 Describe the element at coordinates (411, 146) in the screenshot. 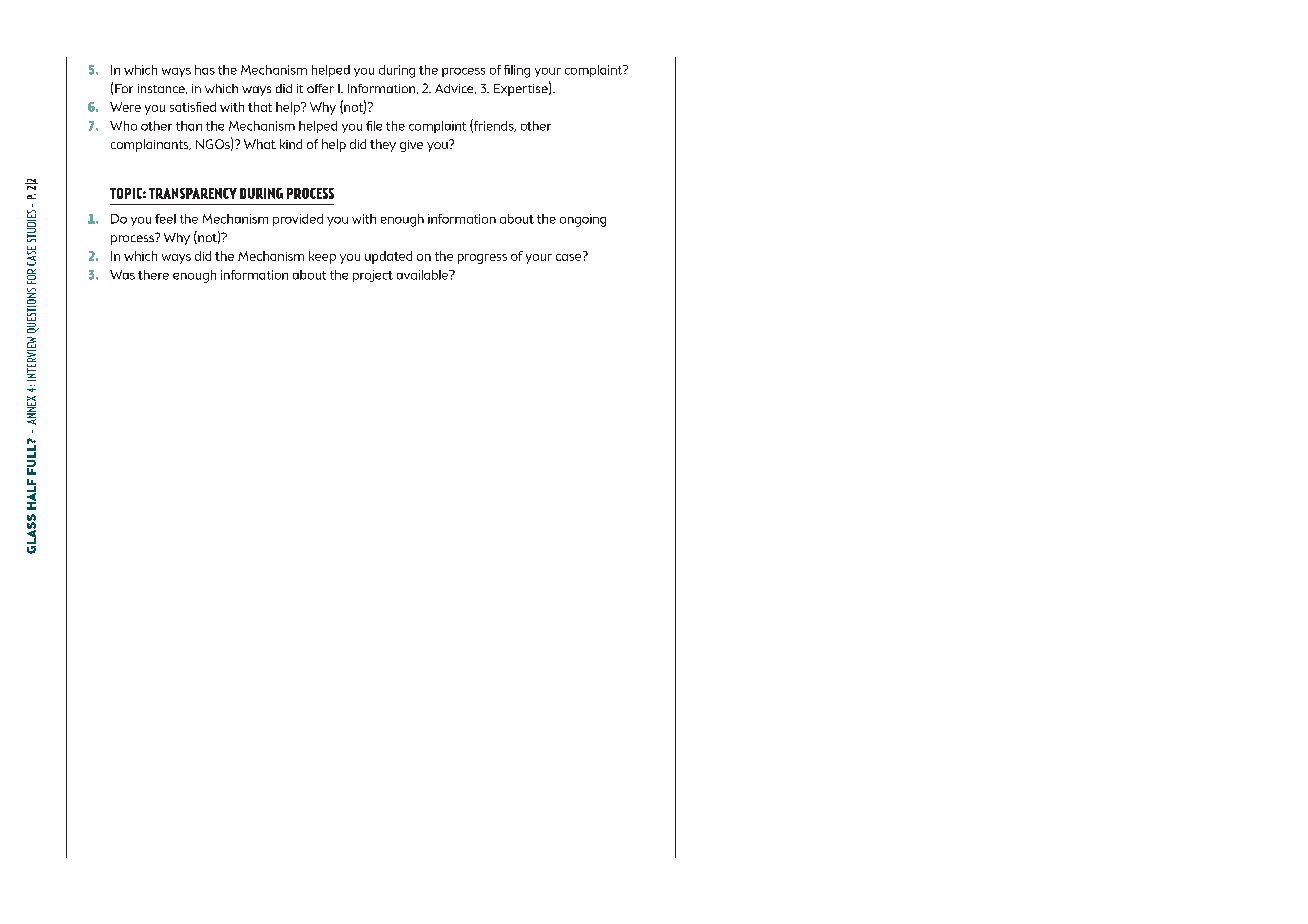

I see `give` at that location.
